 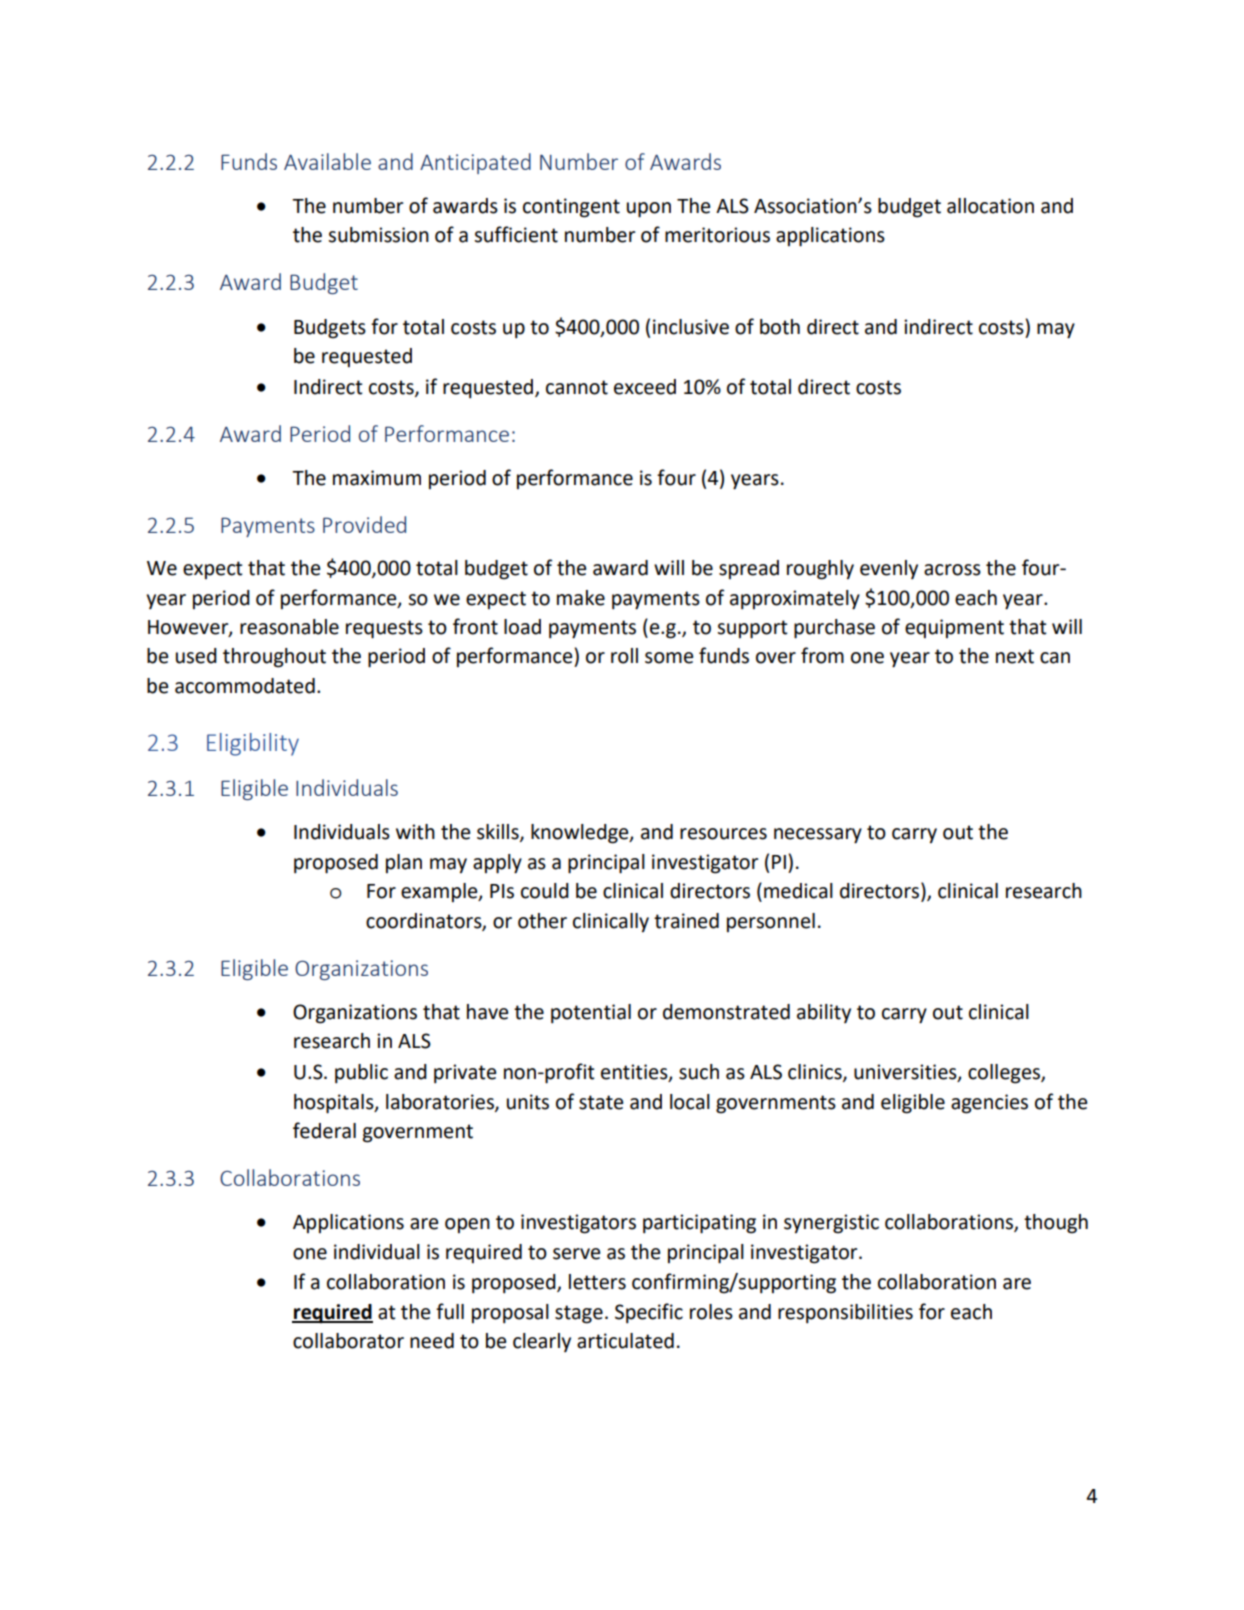 I want to click on make, so click(x=581, y=598).
